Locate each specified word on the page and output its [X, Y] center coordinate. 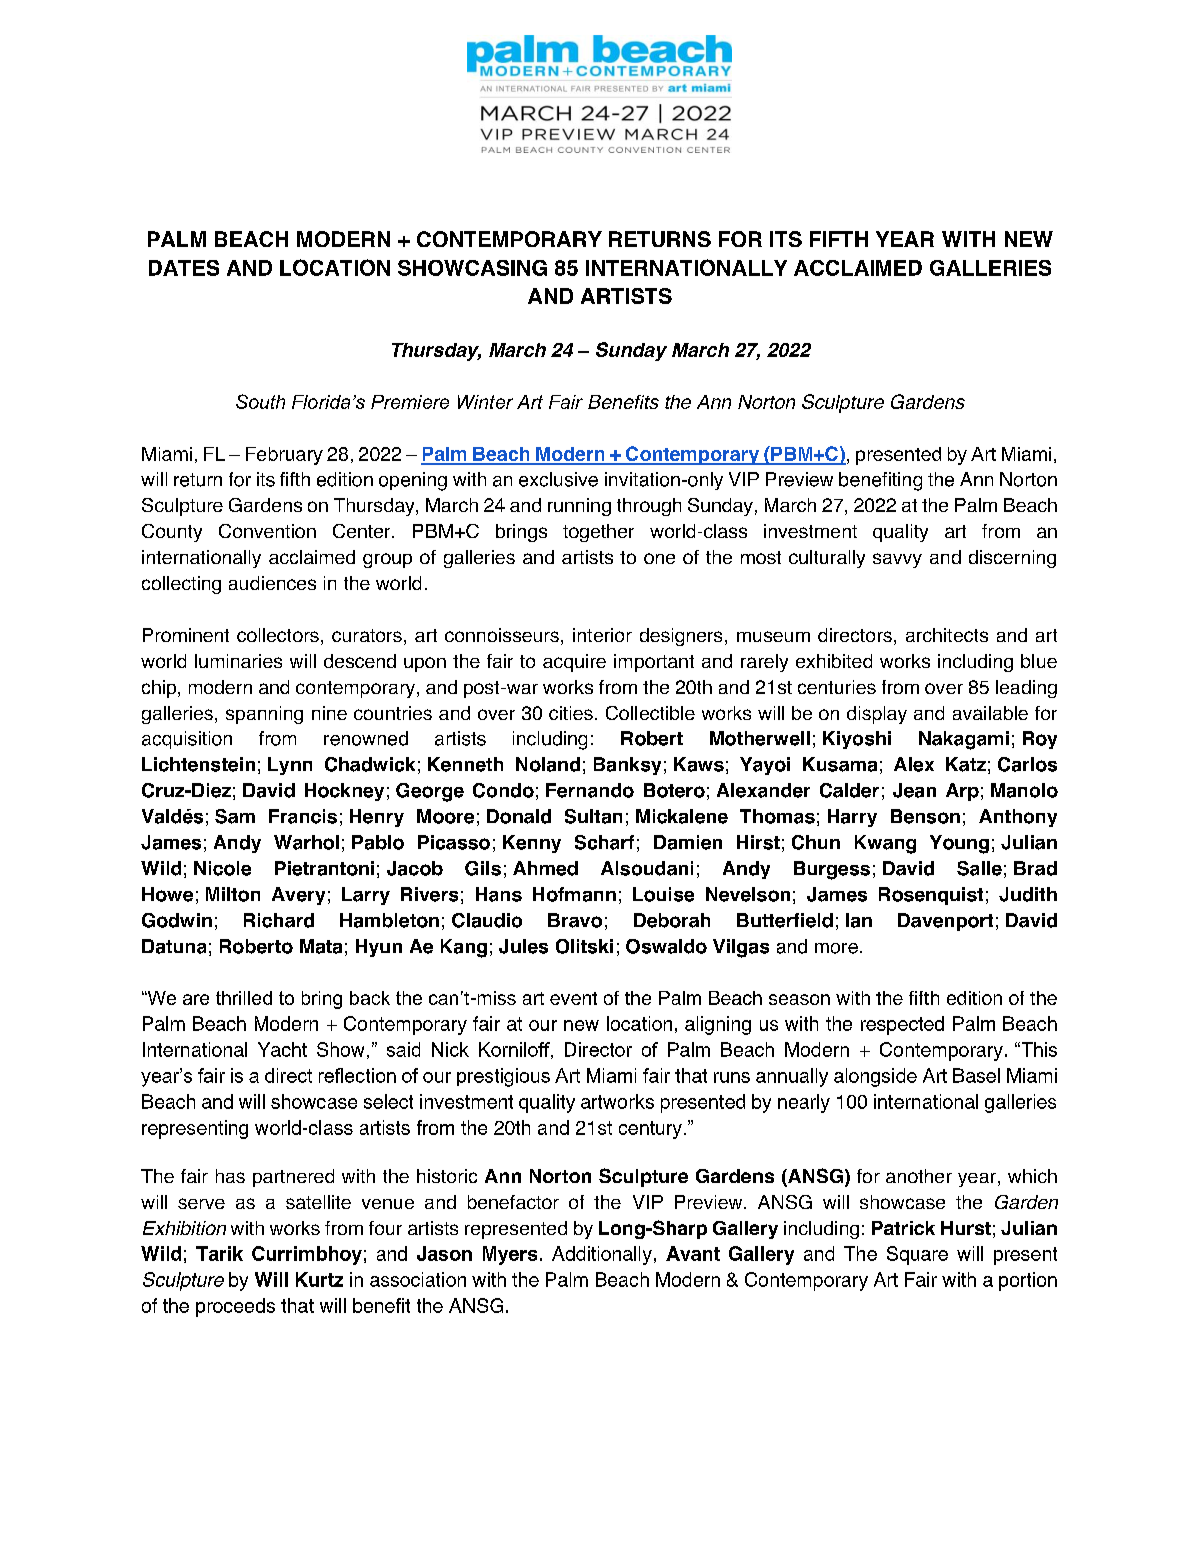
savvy [897, 560]
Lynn [290, 766]
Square [917, 1255]
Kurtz [319, 1279]
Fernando [590, 790]
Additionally [602, 1255]
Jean [914, 790]
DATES [184, 268]
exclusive [558, 479]
